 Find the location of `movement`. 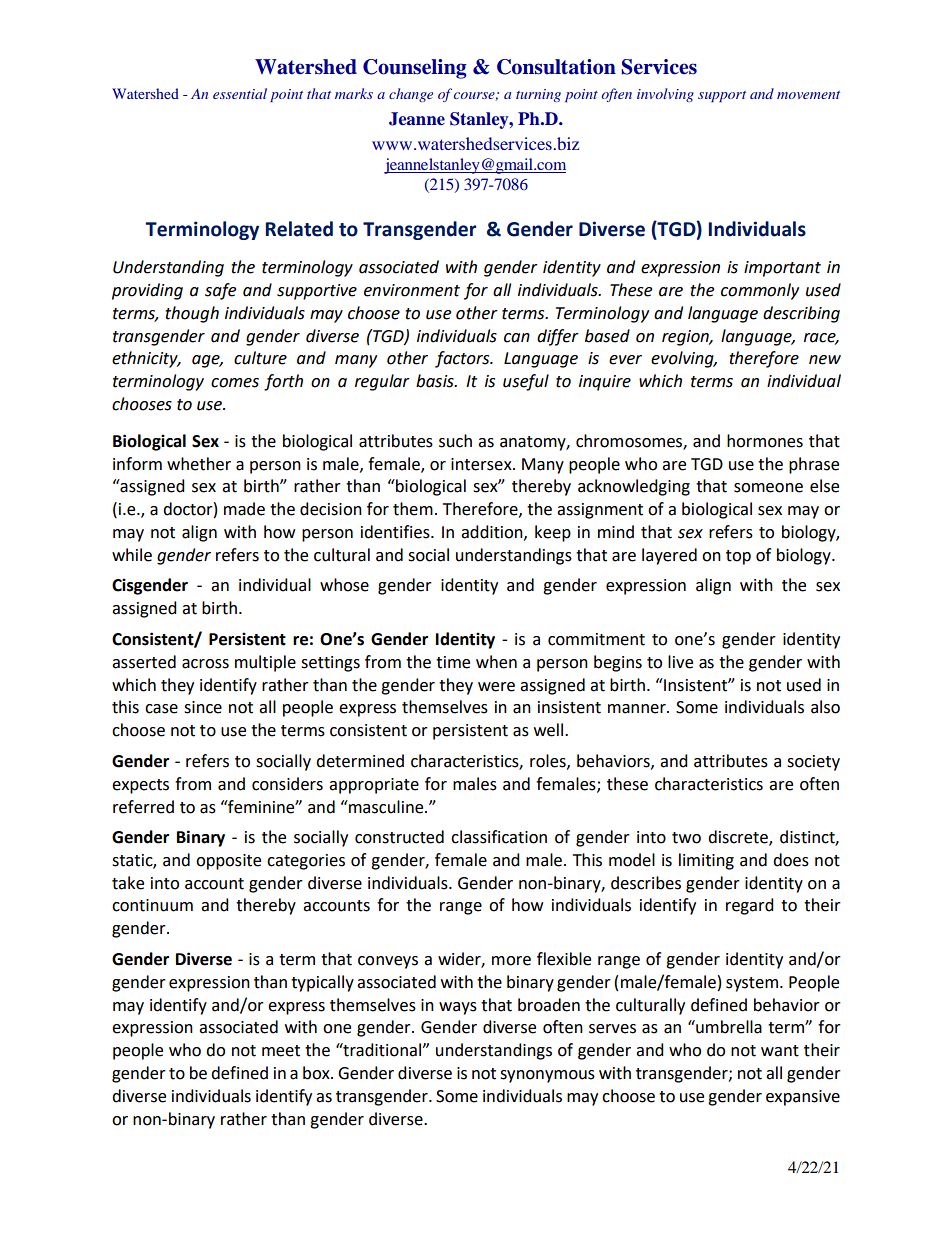

movement is located at coordinates (808, 95).
